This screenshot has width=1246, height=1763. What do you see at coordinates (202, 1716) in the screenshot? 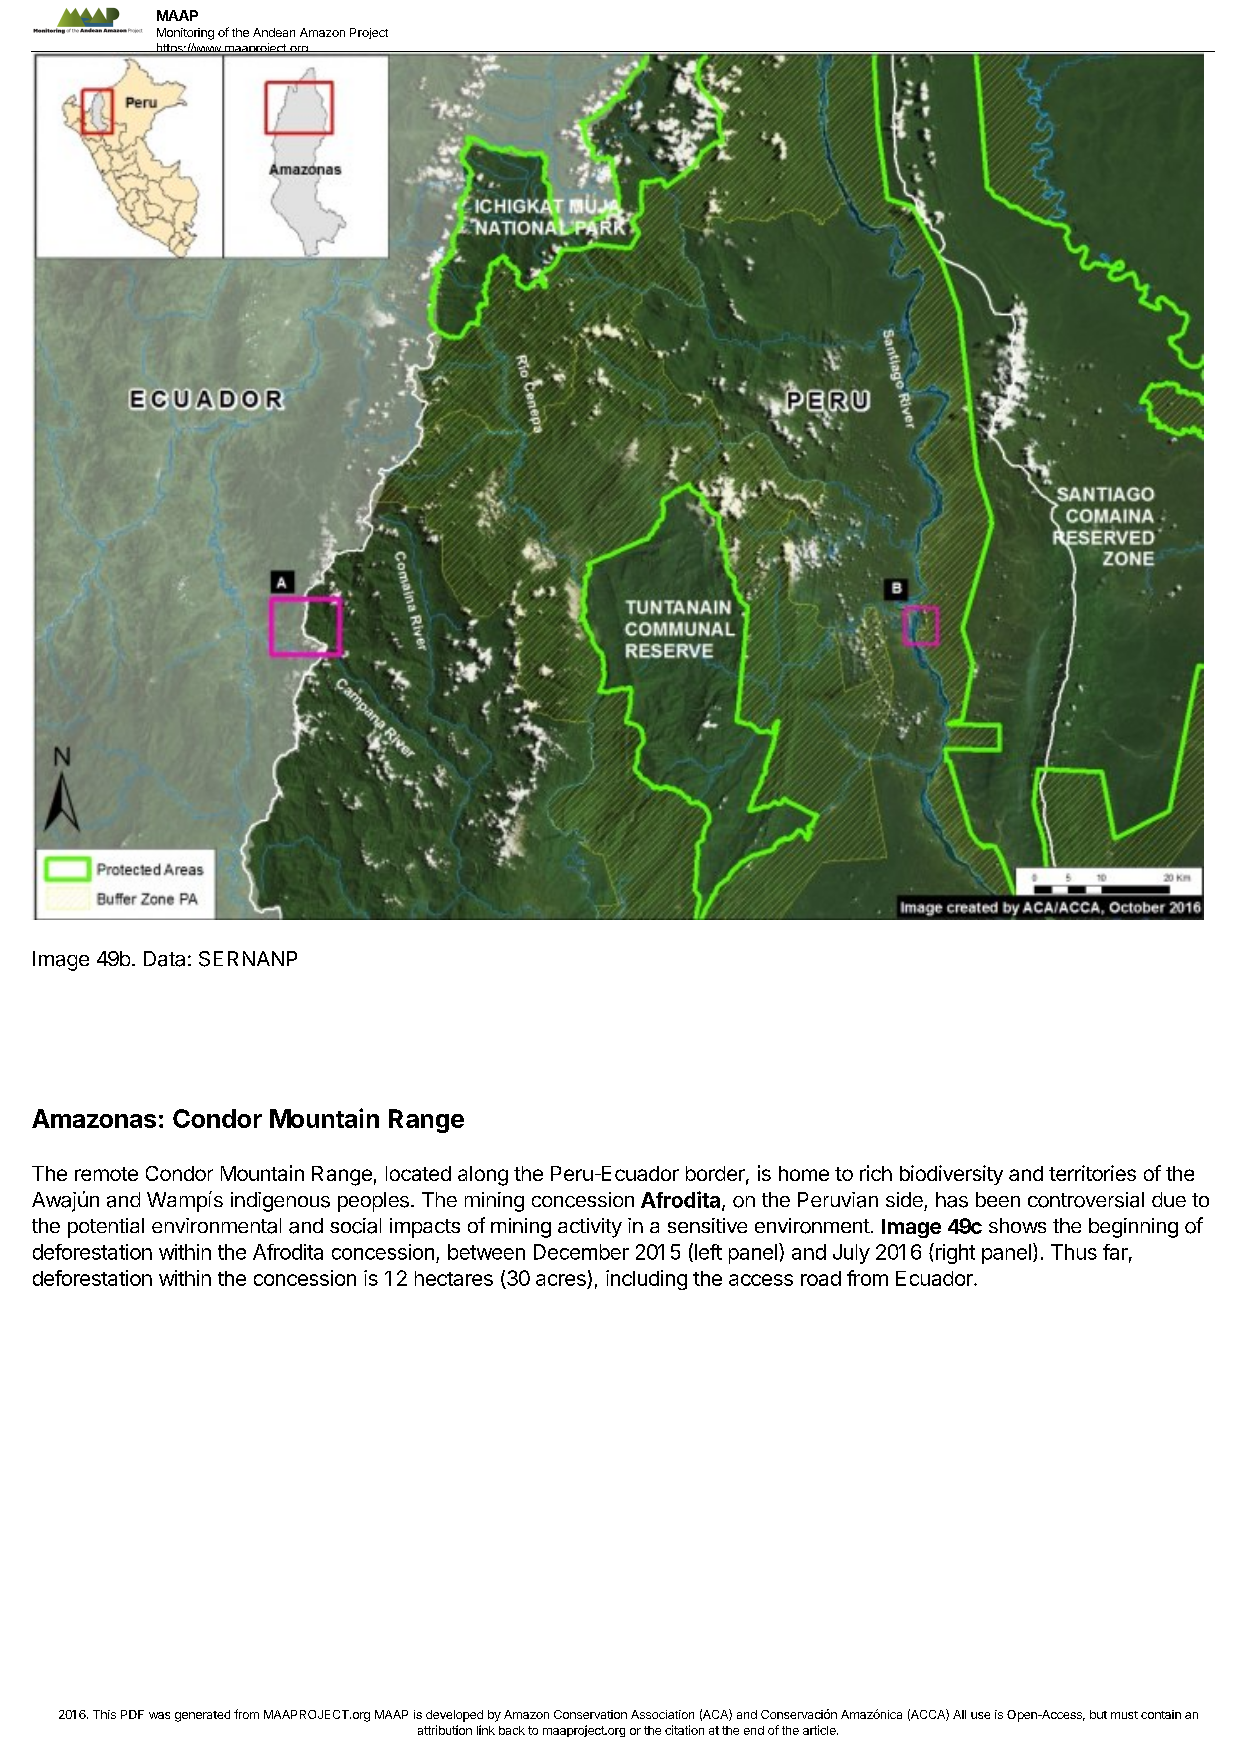
I see `generated` at bounding box center [202, 1716].
